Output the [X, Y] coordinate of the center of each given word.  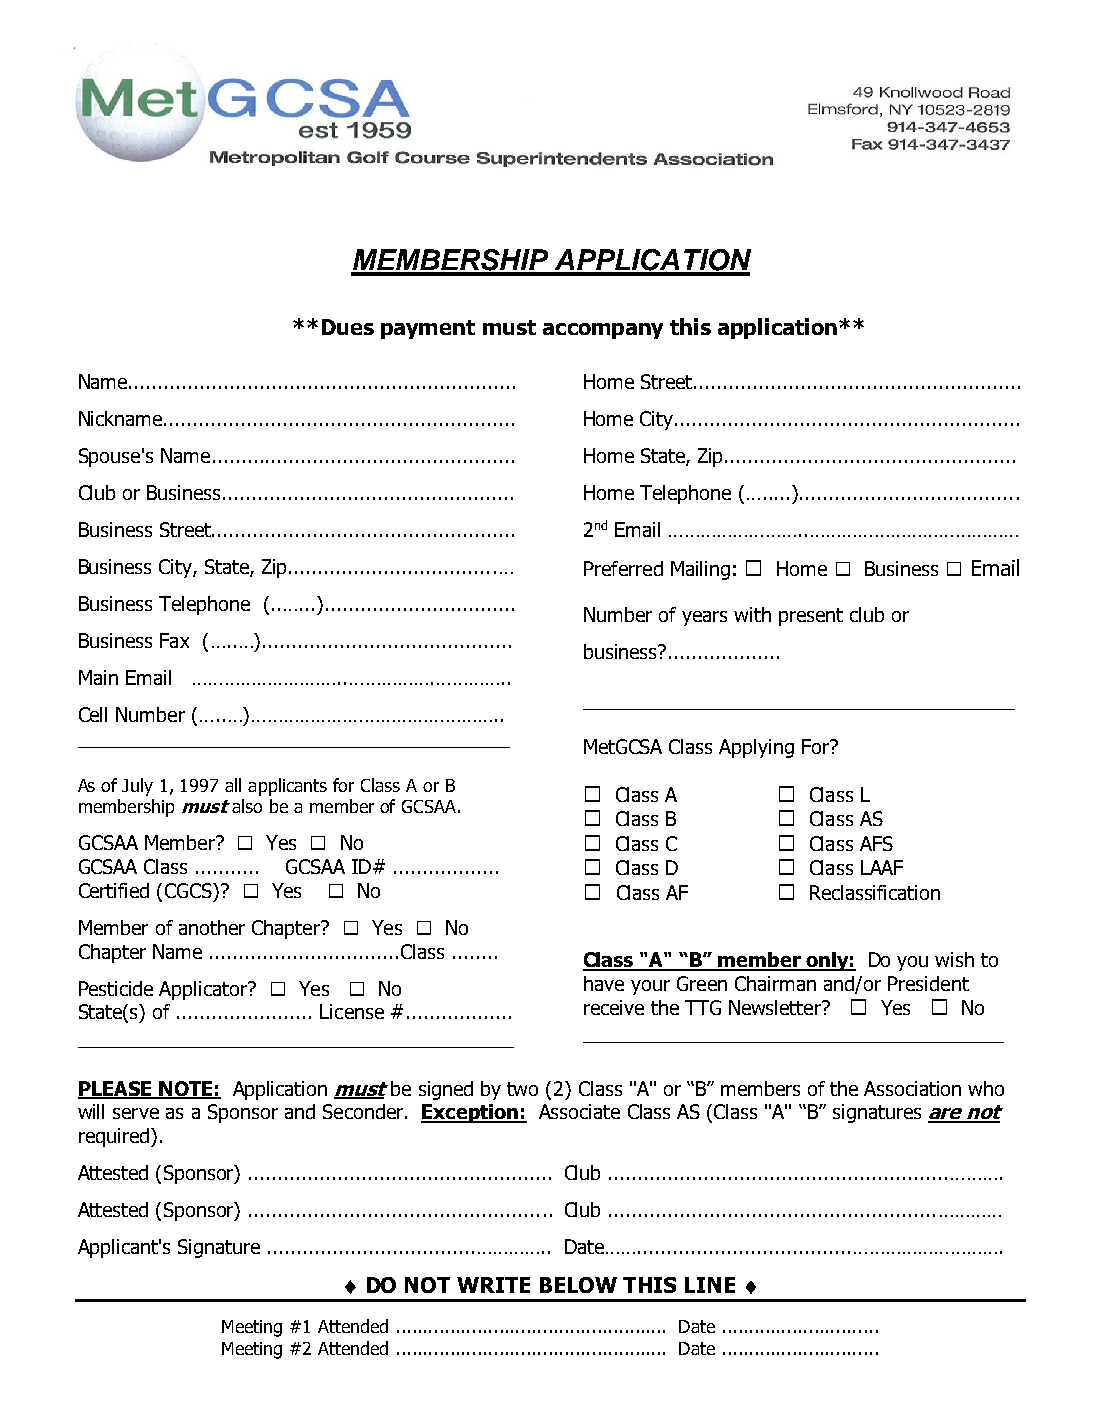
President [928, 983]
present [811, 617]
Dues [348, 327]
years [704, 618]
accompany [603, 331]
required [114, 1137]
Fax [174, 640]
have [604, 983]
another [212, 927]
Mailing [700, 570]
